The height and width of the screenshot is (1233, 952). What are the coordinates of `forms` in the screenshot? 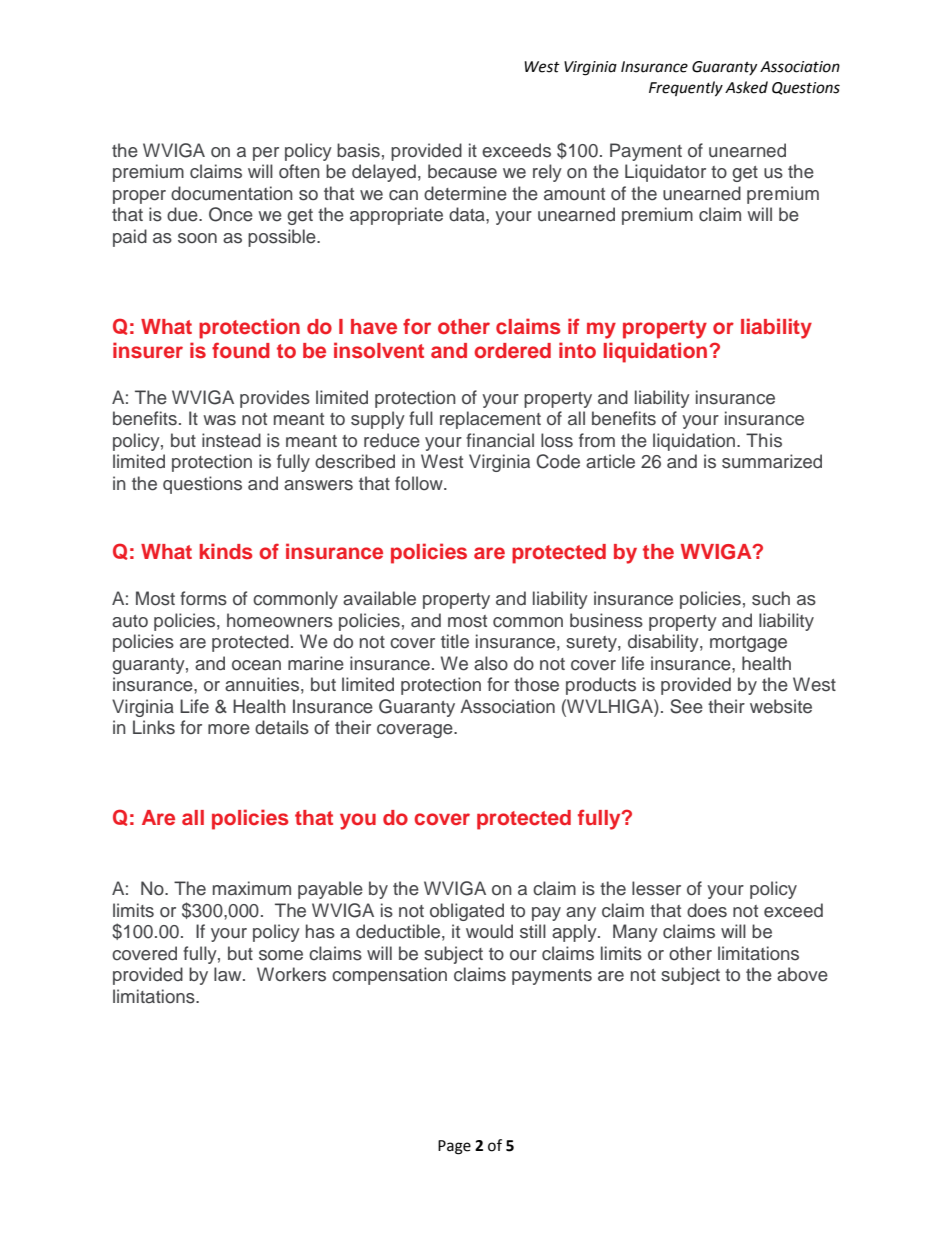 It's located at (203, 598).
